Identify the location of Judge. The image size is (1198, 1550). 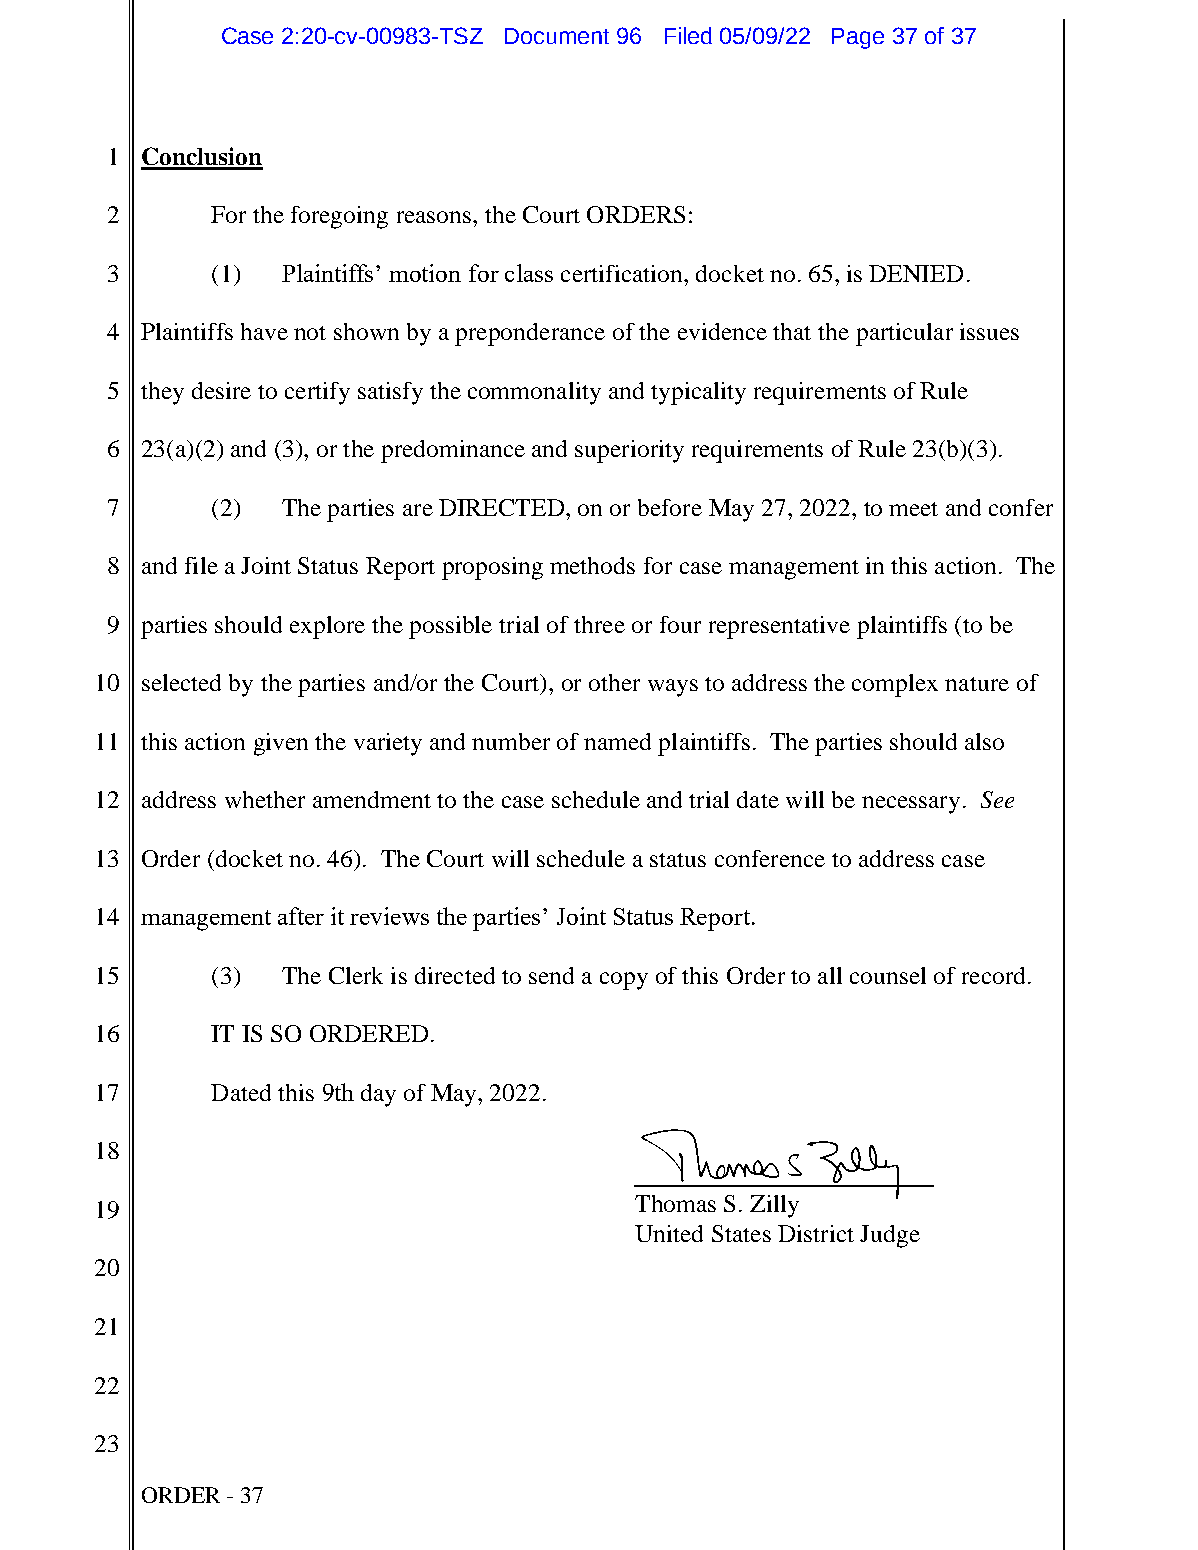
(890, 1236).
